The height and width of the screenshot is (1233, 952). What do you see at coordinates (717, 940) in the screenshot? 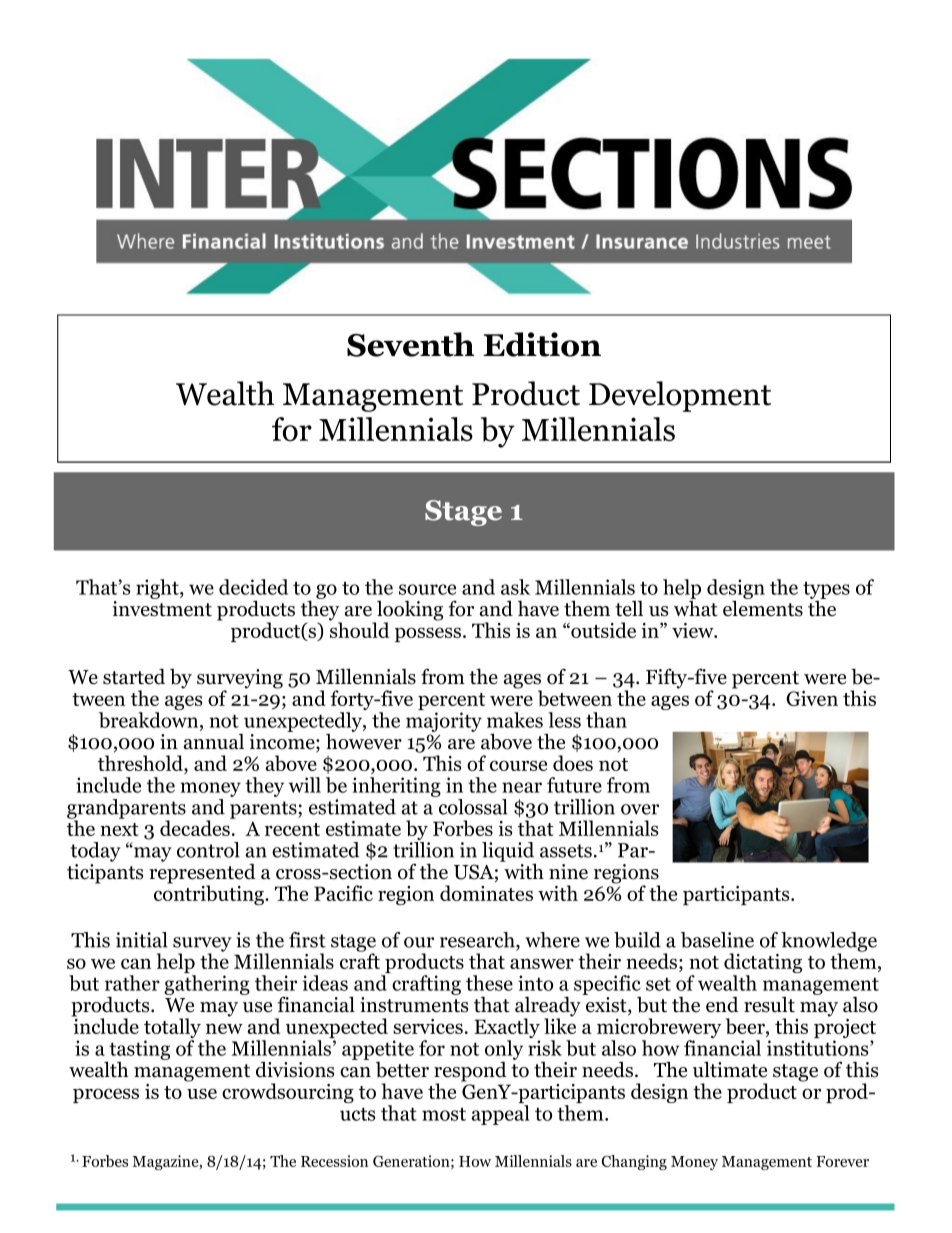
I see `baseline` at bounding box center [717, 940].
